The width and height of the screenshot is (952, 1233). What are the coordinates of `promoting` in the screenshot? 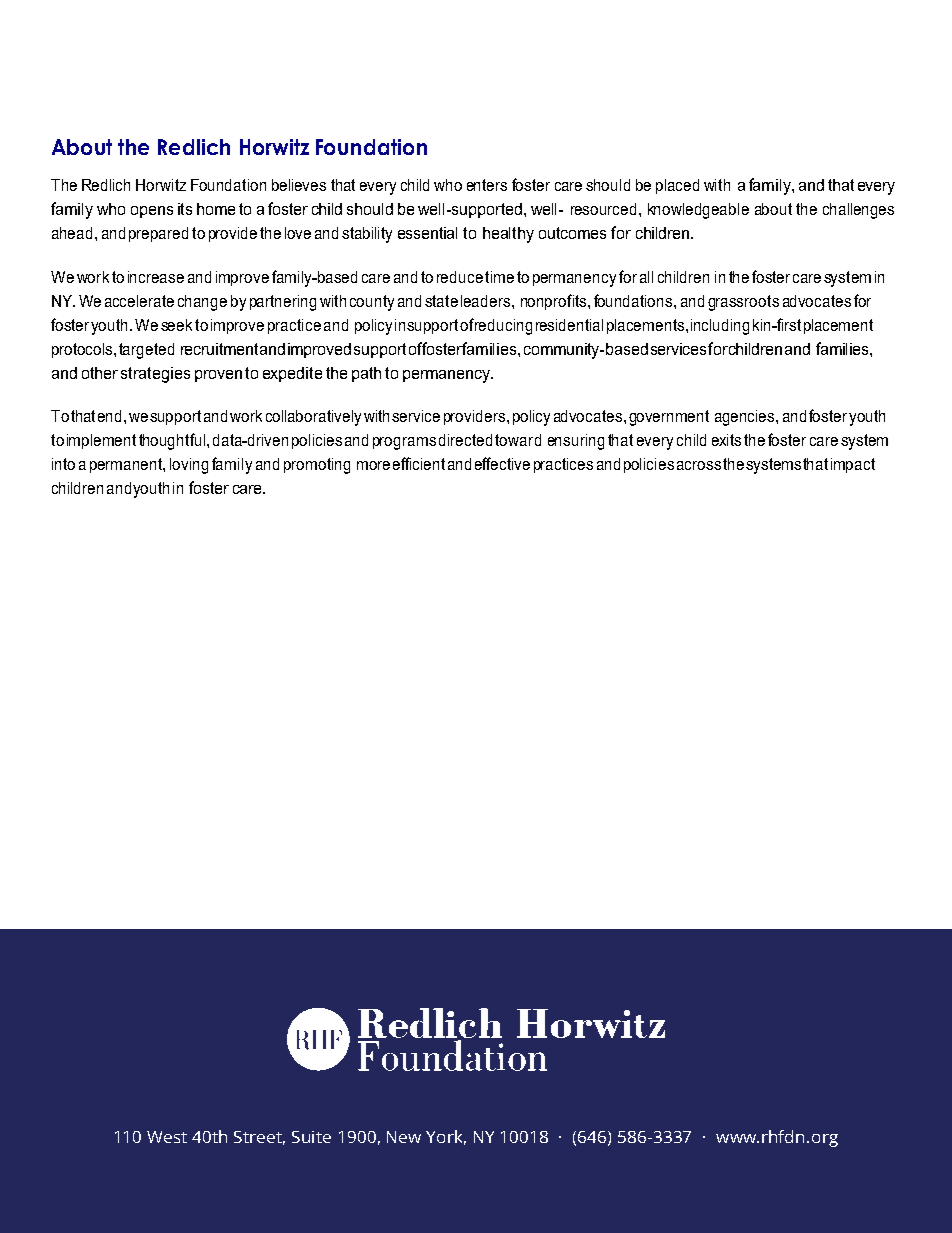 It's located at (317, 466).
